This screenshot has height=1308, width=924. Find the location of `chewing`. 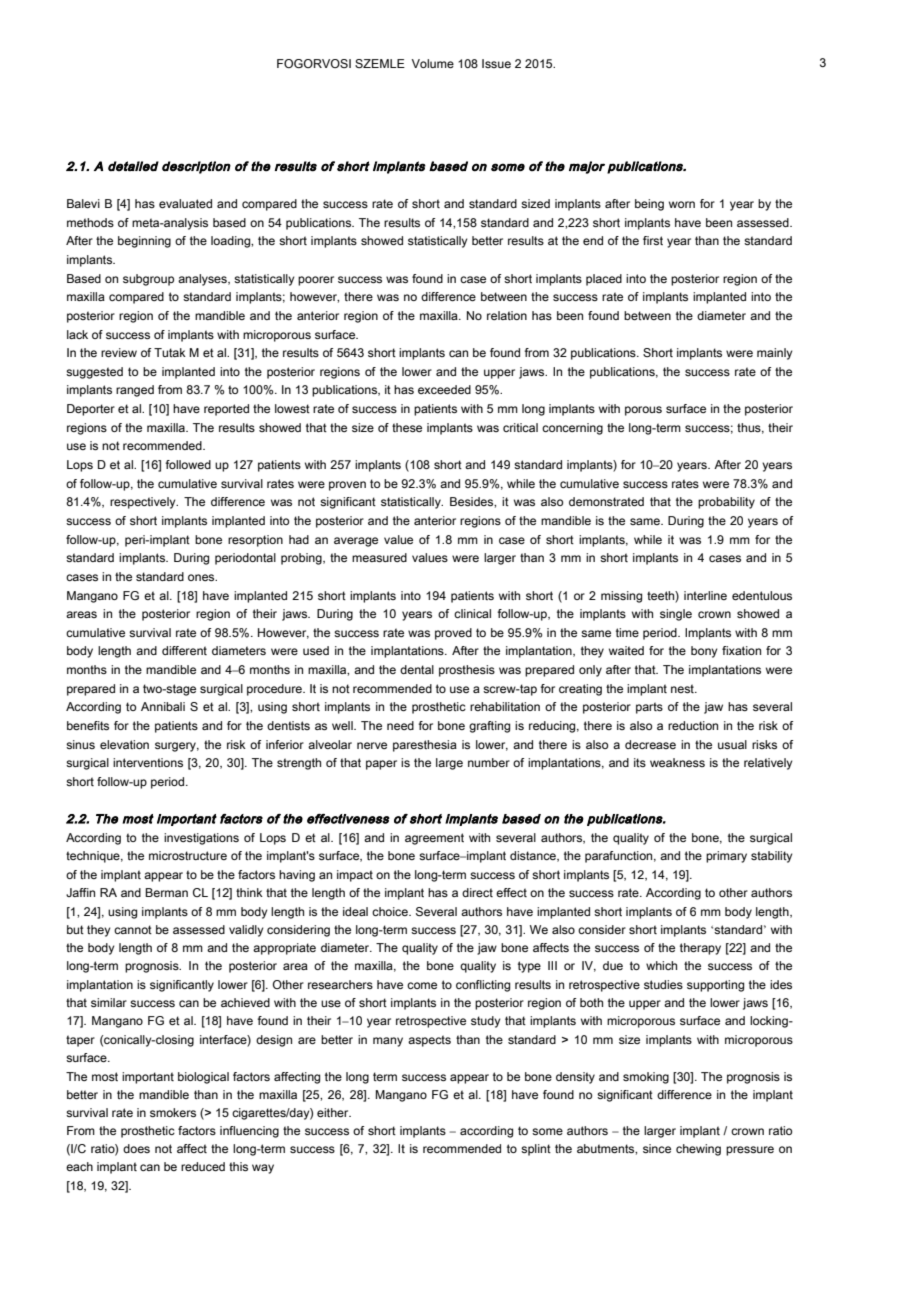

chewing is located at coordinates (698, 1150).
